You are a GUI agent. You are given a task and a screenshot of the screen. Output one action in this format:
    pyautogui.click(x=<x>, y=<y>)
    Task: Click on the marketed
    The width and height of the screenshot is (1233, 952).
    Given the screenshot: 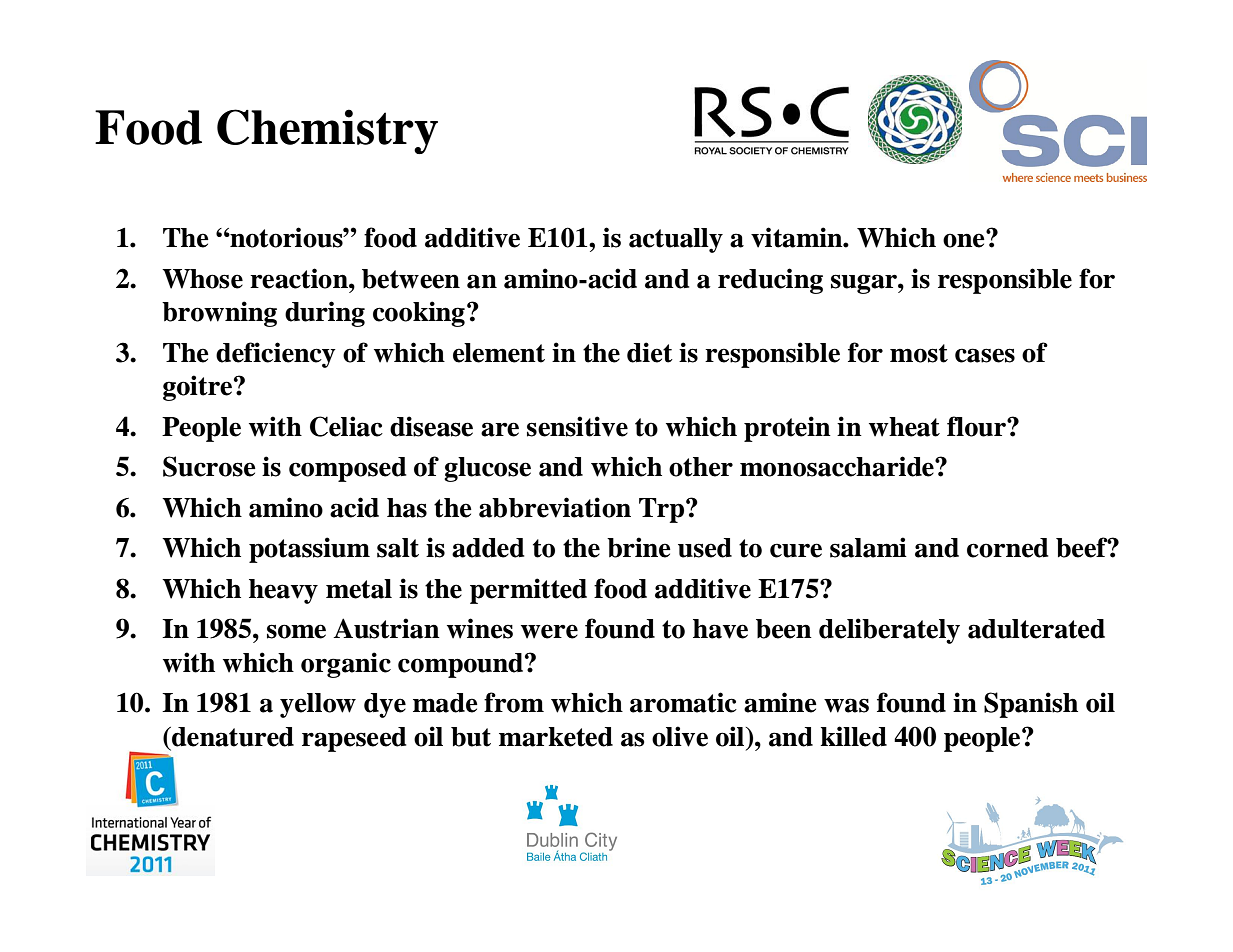 What is the action you would take?
    pyautogui.click(x=556, y=737)
